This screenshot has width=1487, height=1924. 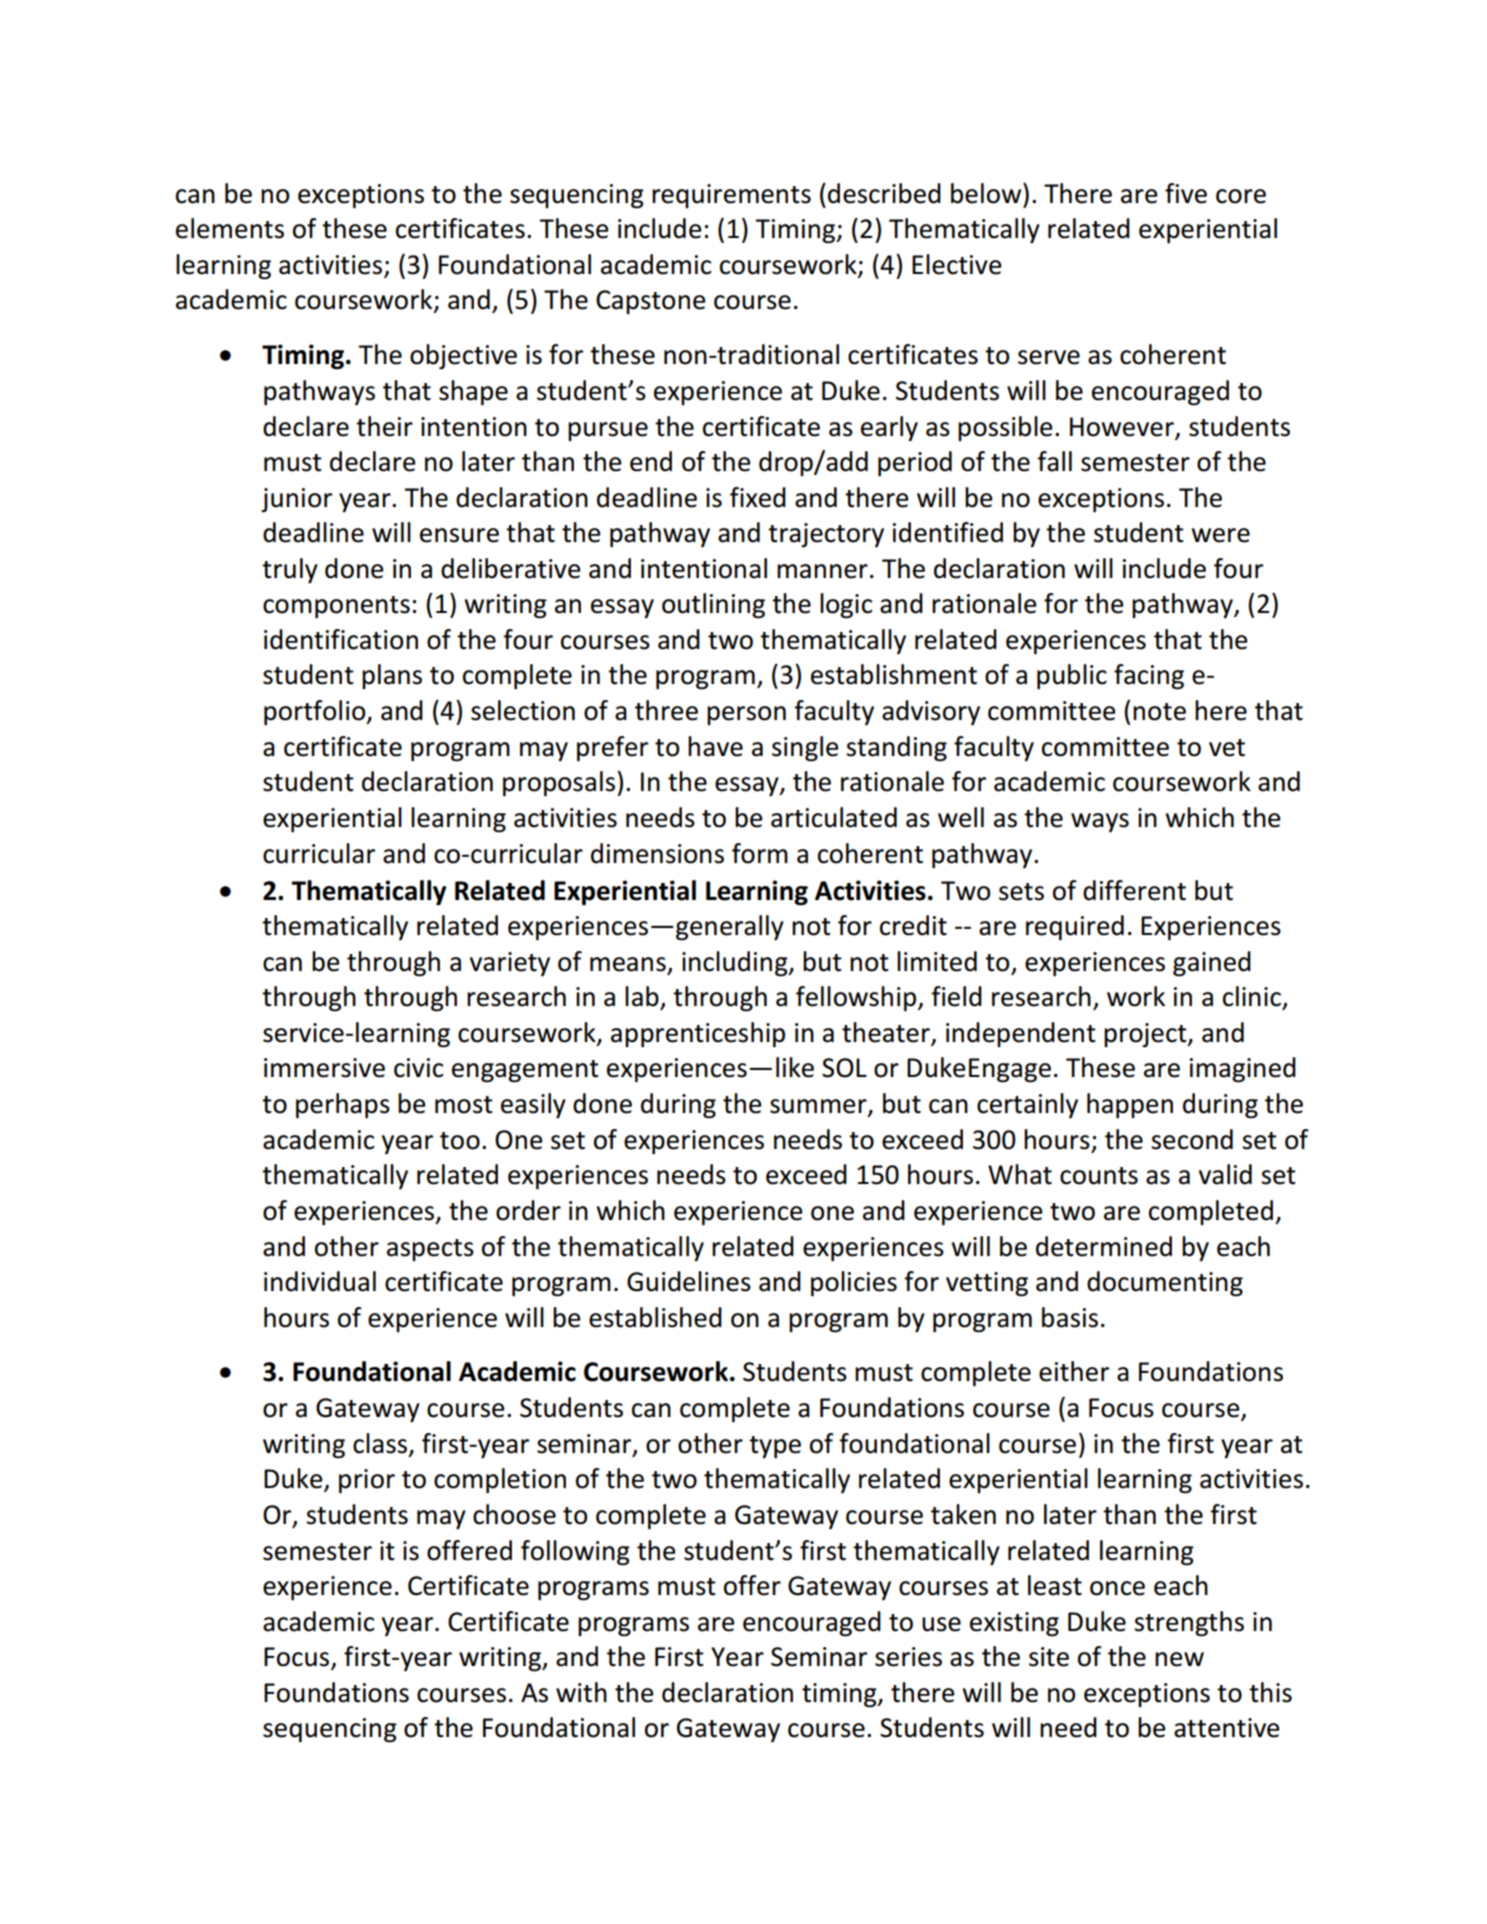 I want to click on immersive, so click(x=324, y=1068).
